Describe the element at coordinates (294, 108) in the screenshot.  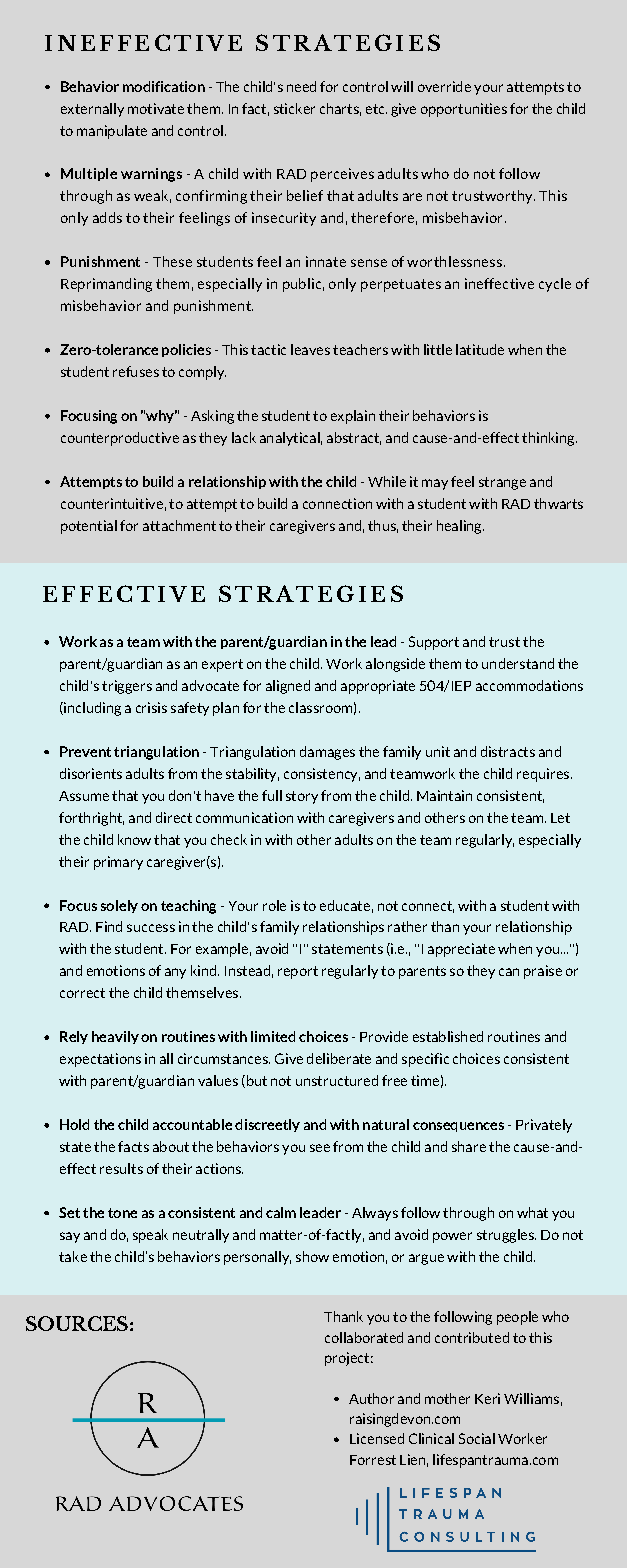
I see `sticker` at that location.
